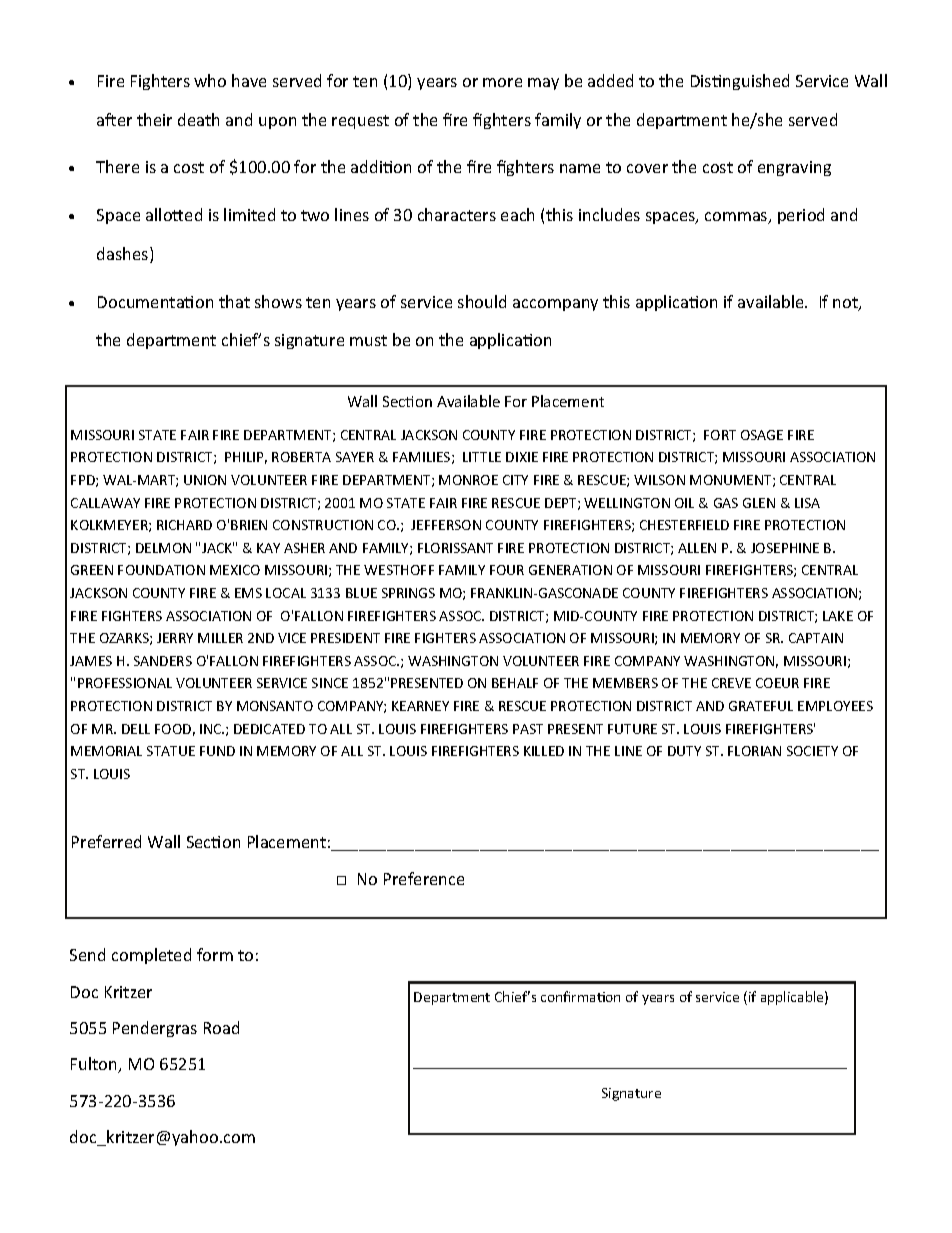 This document has height=1233, width=952. I want to click on more, so click(502, 82).
